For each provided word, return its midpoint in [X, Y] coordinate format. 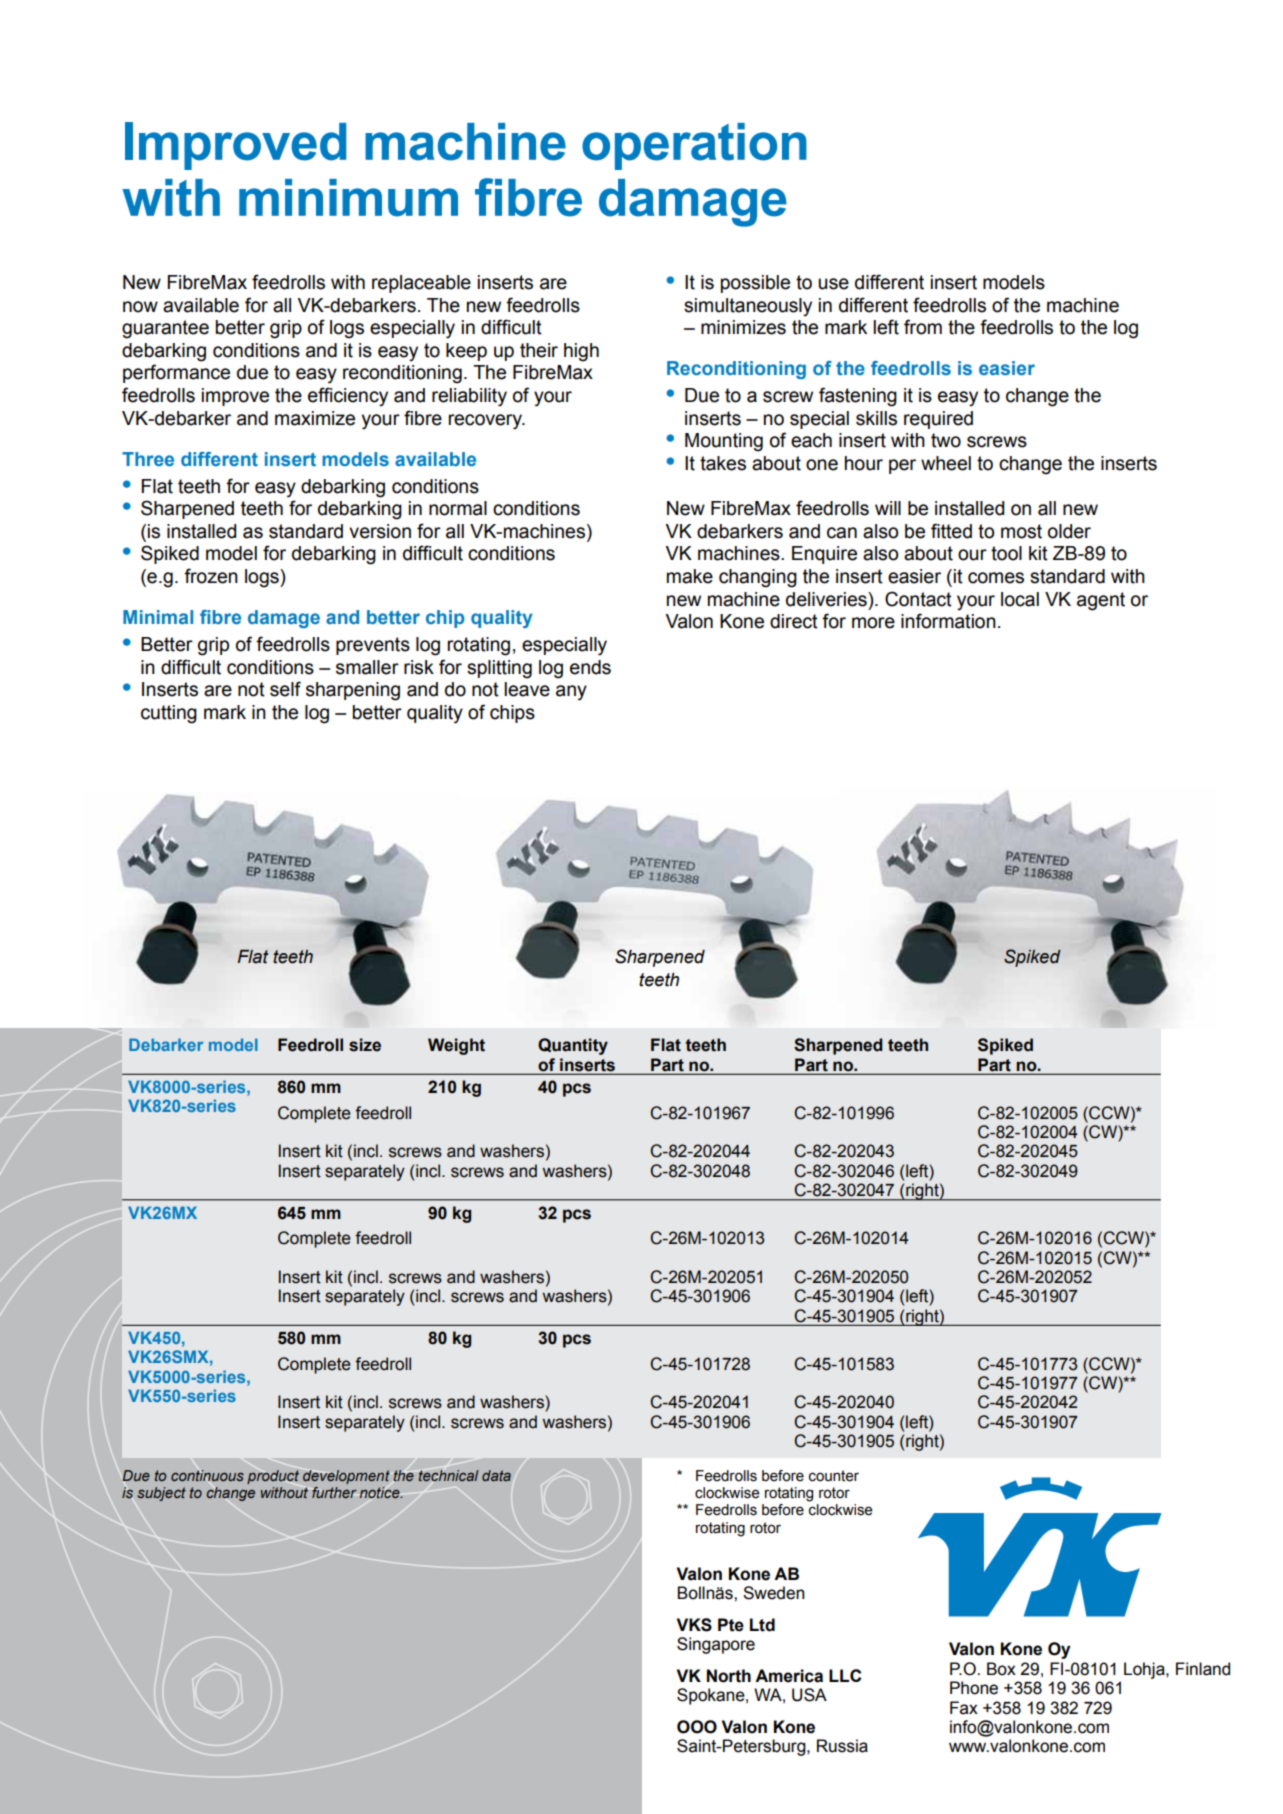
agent [1101, 601]
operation [694, 146]
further [334, 1492]
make [690, 576]
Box [1001, 1669]
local [1020, 599]
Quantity [573, 1046]
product [273, 1477]
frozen [211, 576]
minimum [348, 198]
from [923, 327]
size [365, 1045]
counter [834, 1476]
